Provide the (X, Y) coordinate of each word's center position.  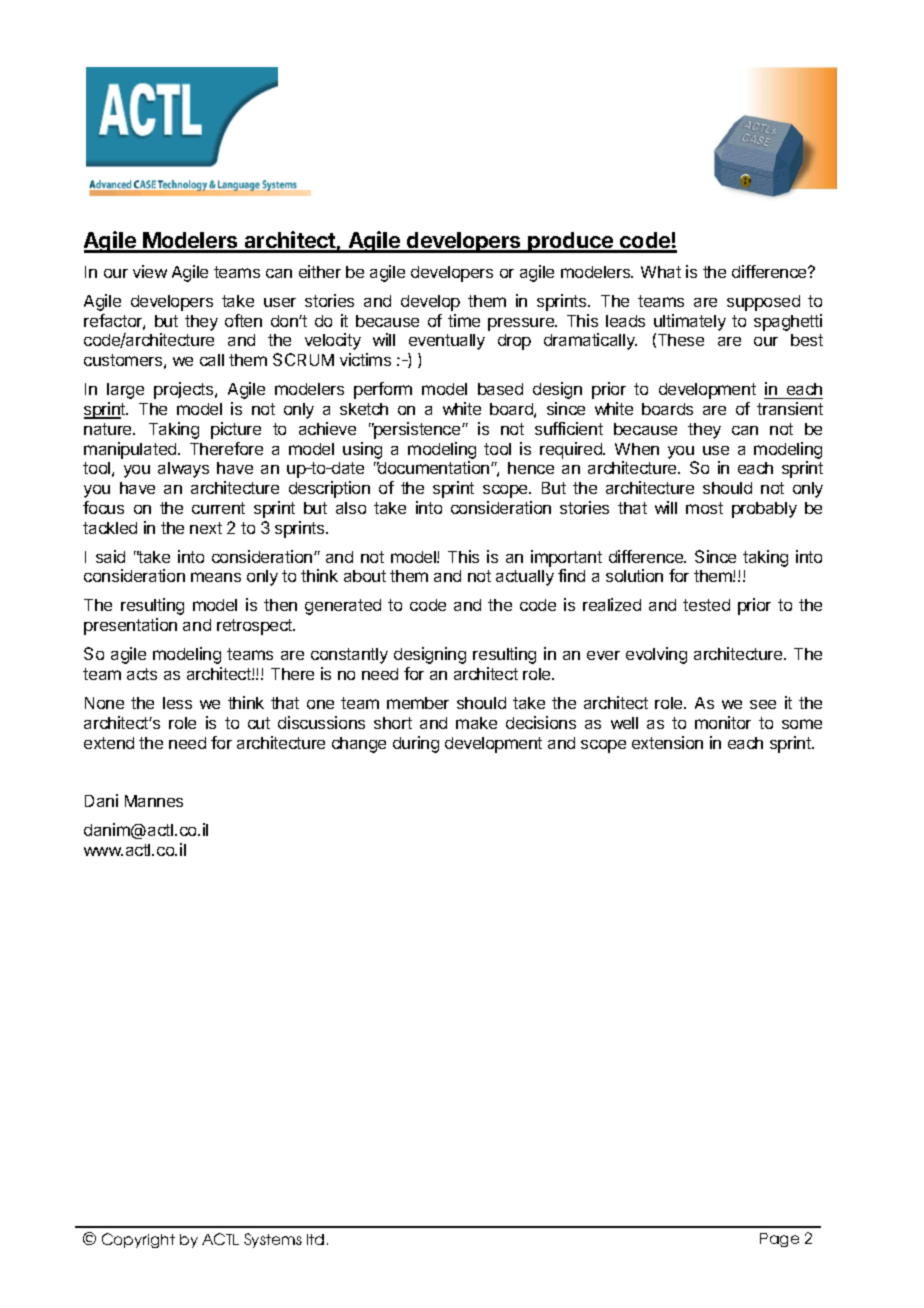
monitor (723, 722)
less (177, 703)
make (476, 723)
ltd (315, 1239)
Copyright (138, 1240)
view (150, 271)
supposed (763, 303)
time (464, 320)
